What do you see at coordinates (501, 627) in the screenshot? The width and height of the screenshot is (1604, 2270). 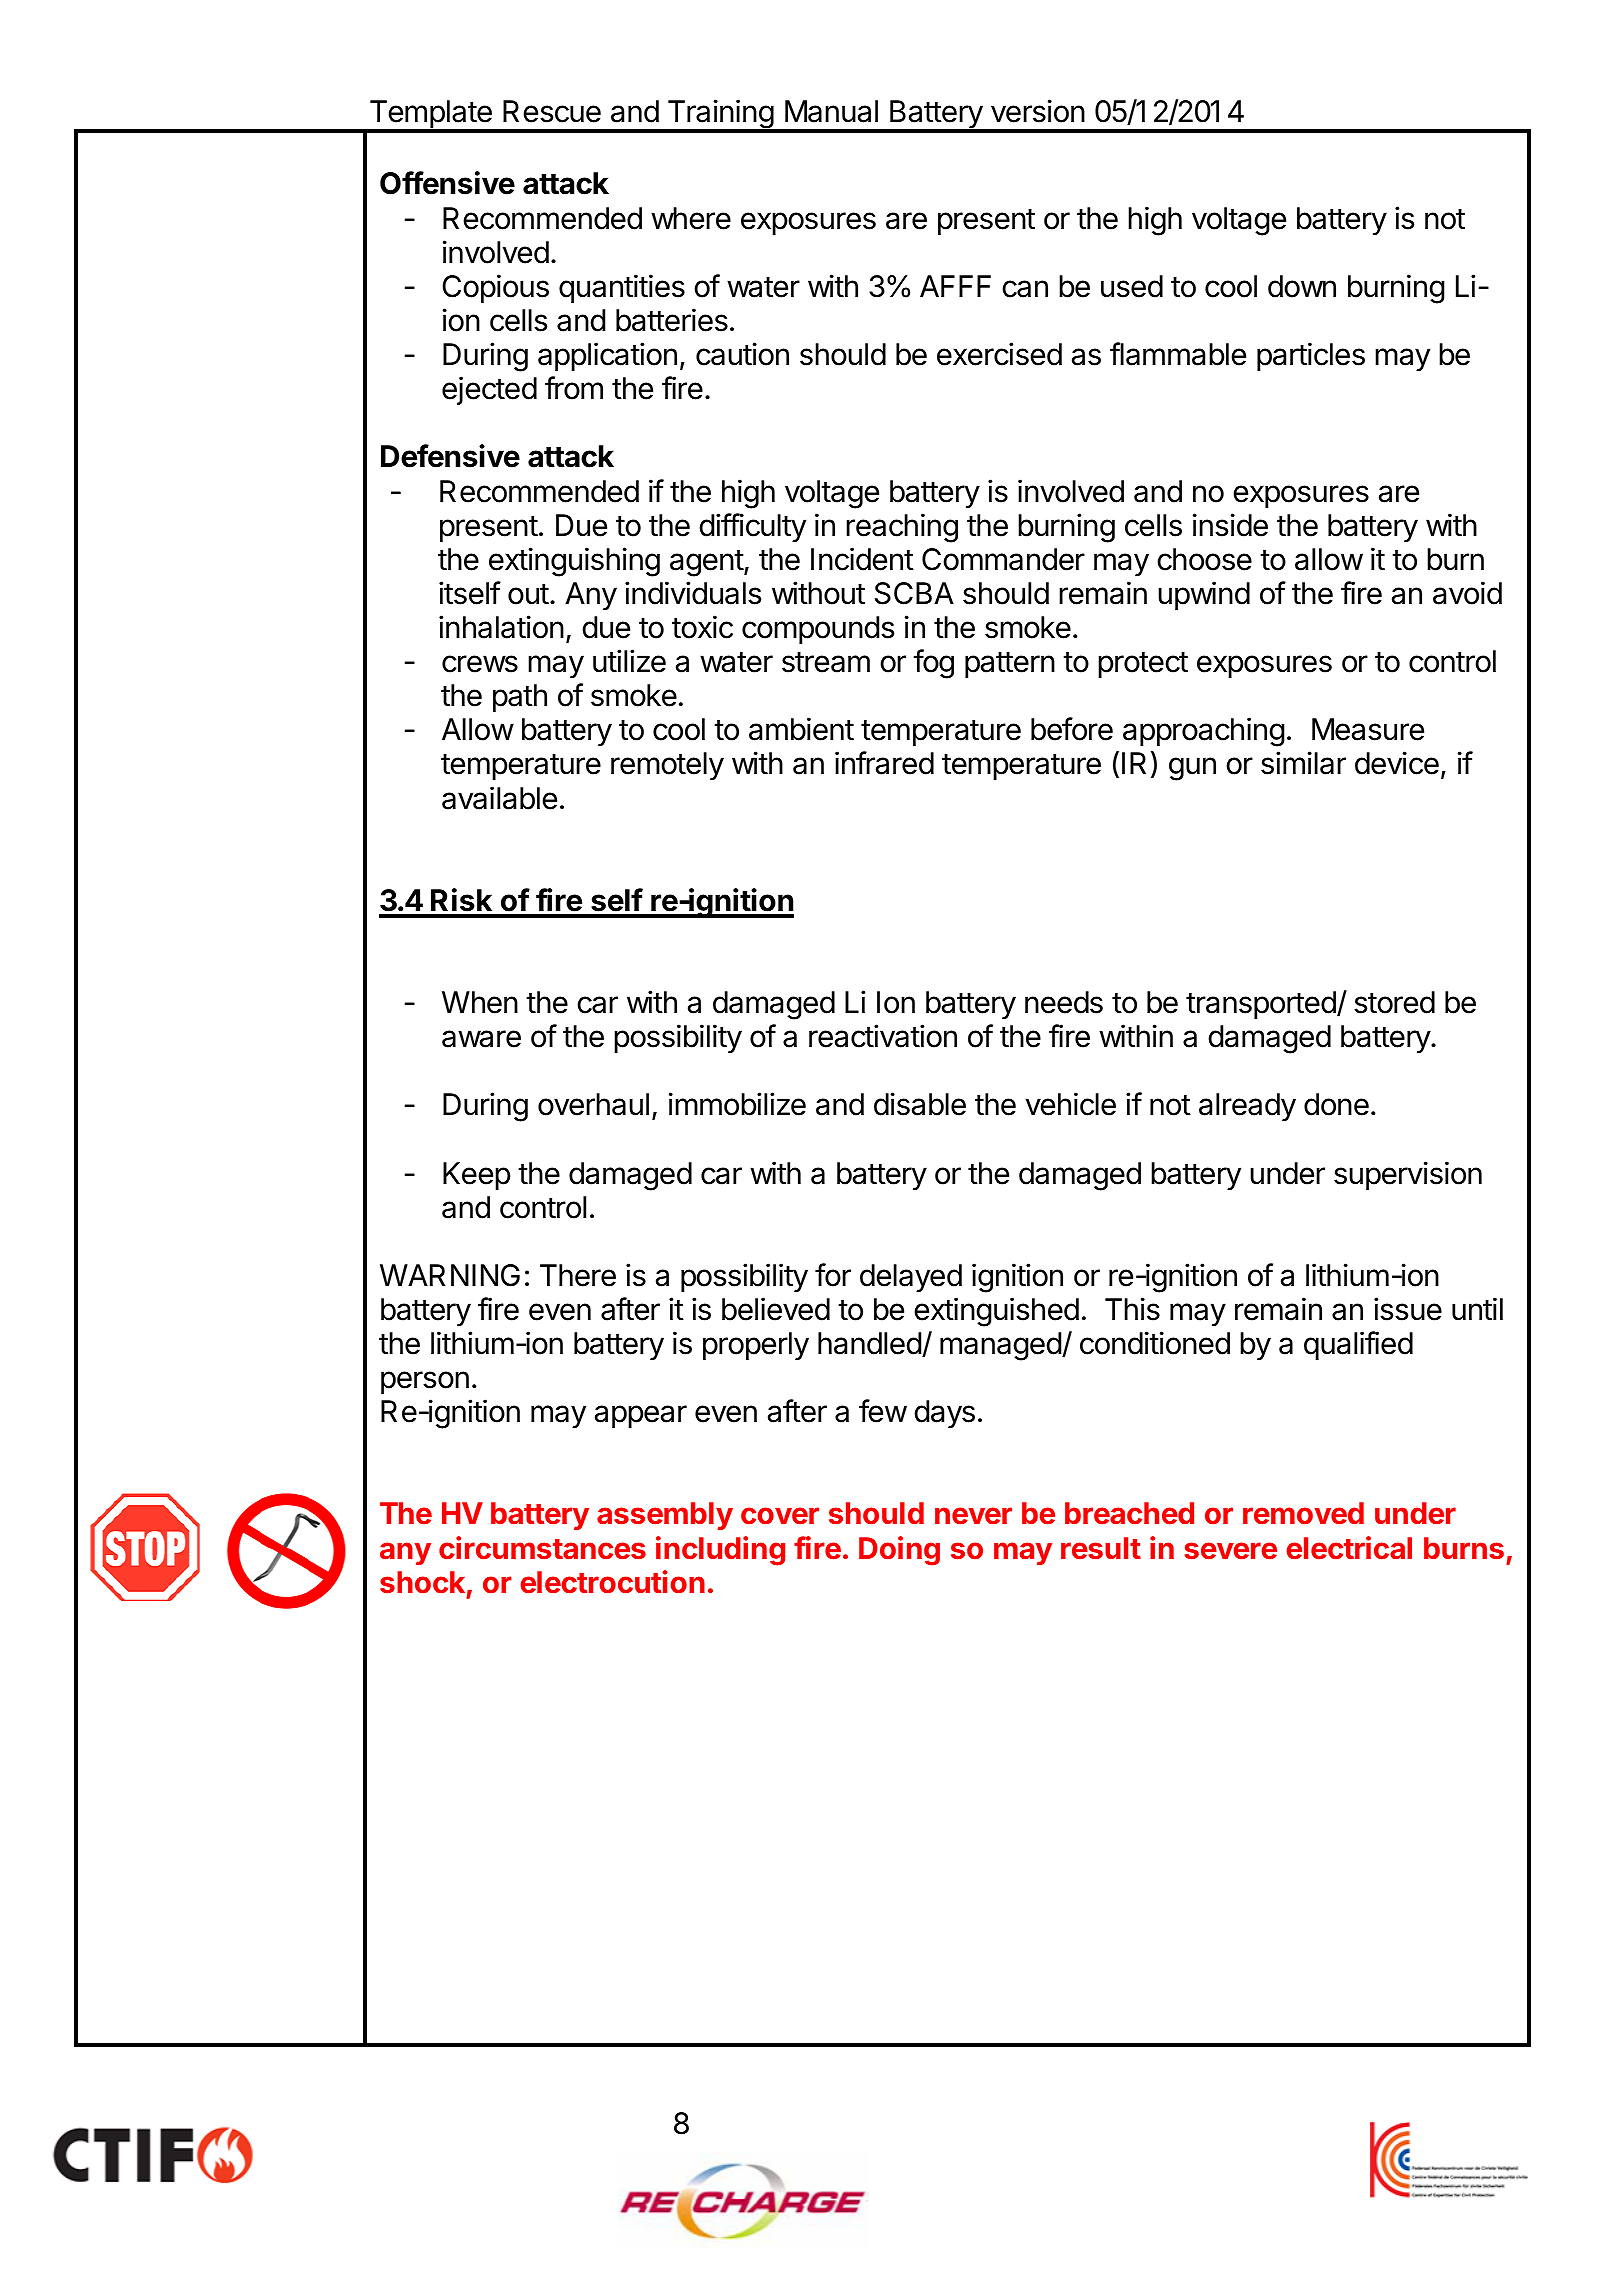 I see `inhalation` at bounding box center [501, 627].
